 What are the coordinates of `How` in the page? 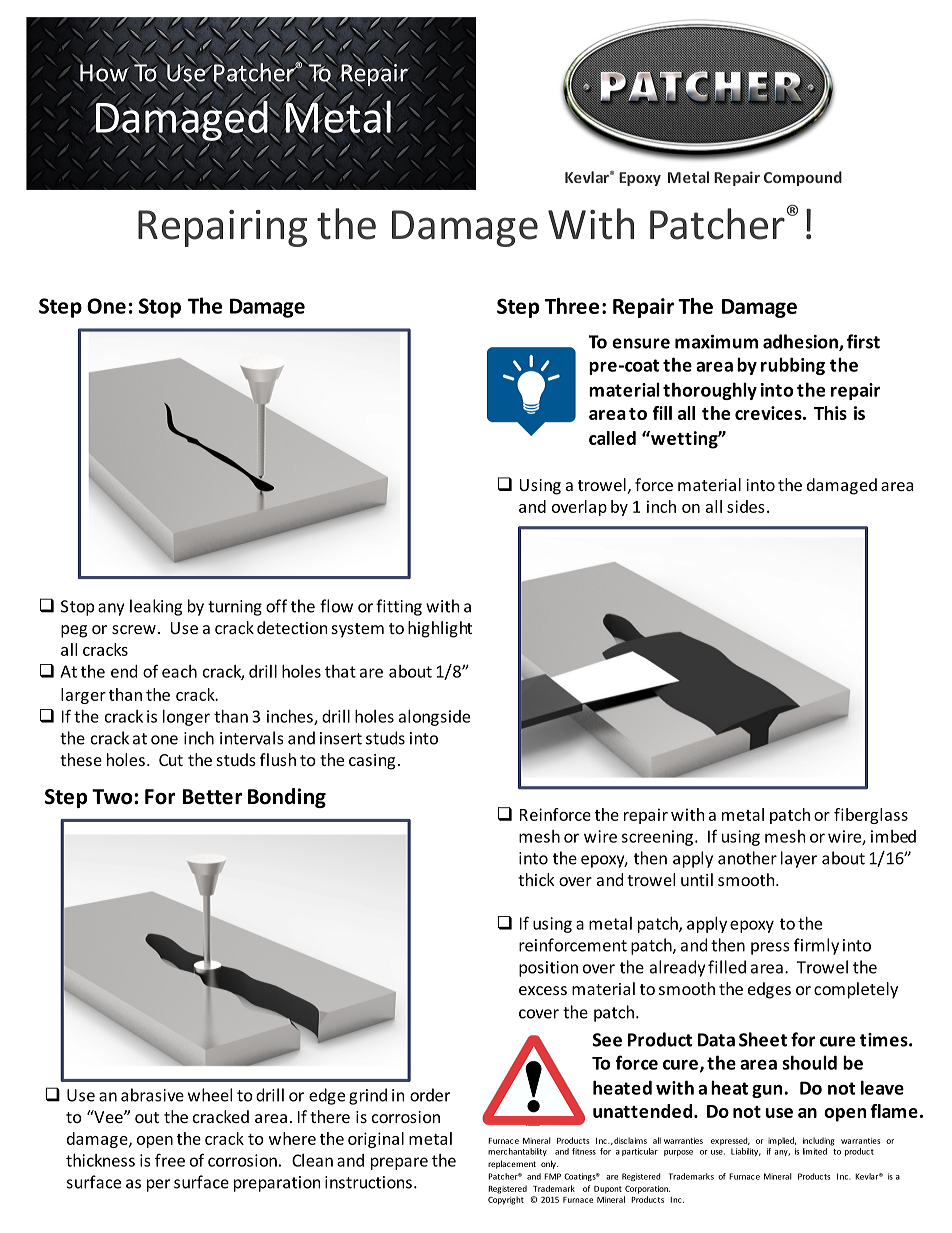 It's located at (104, 73).
